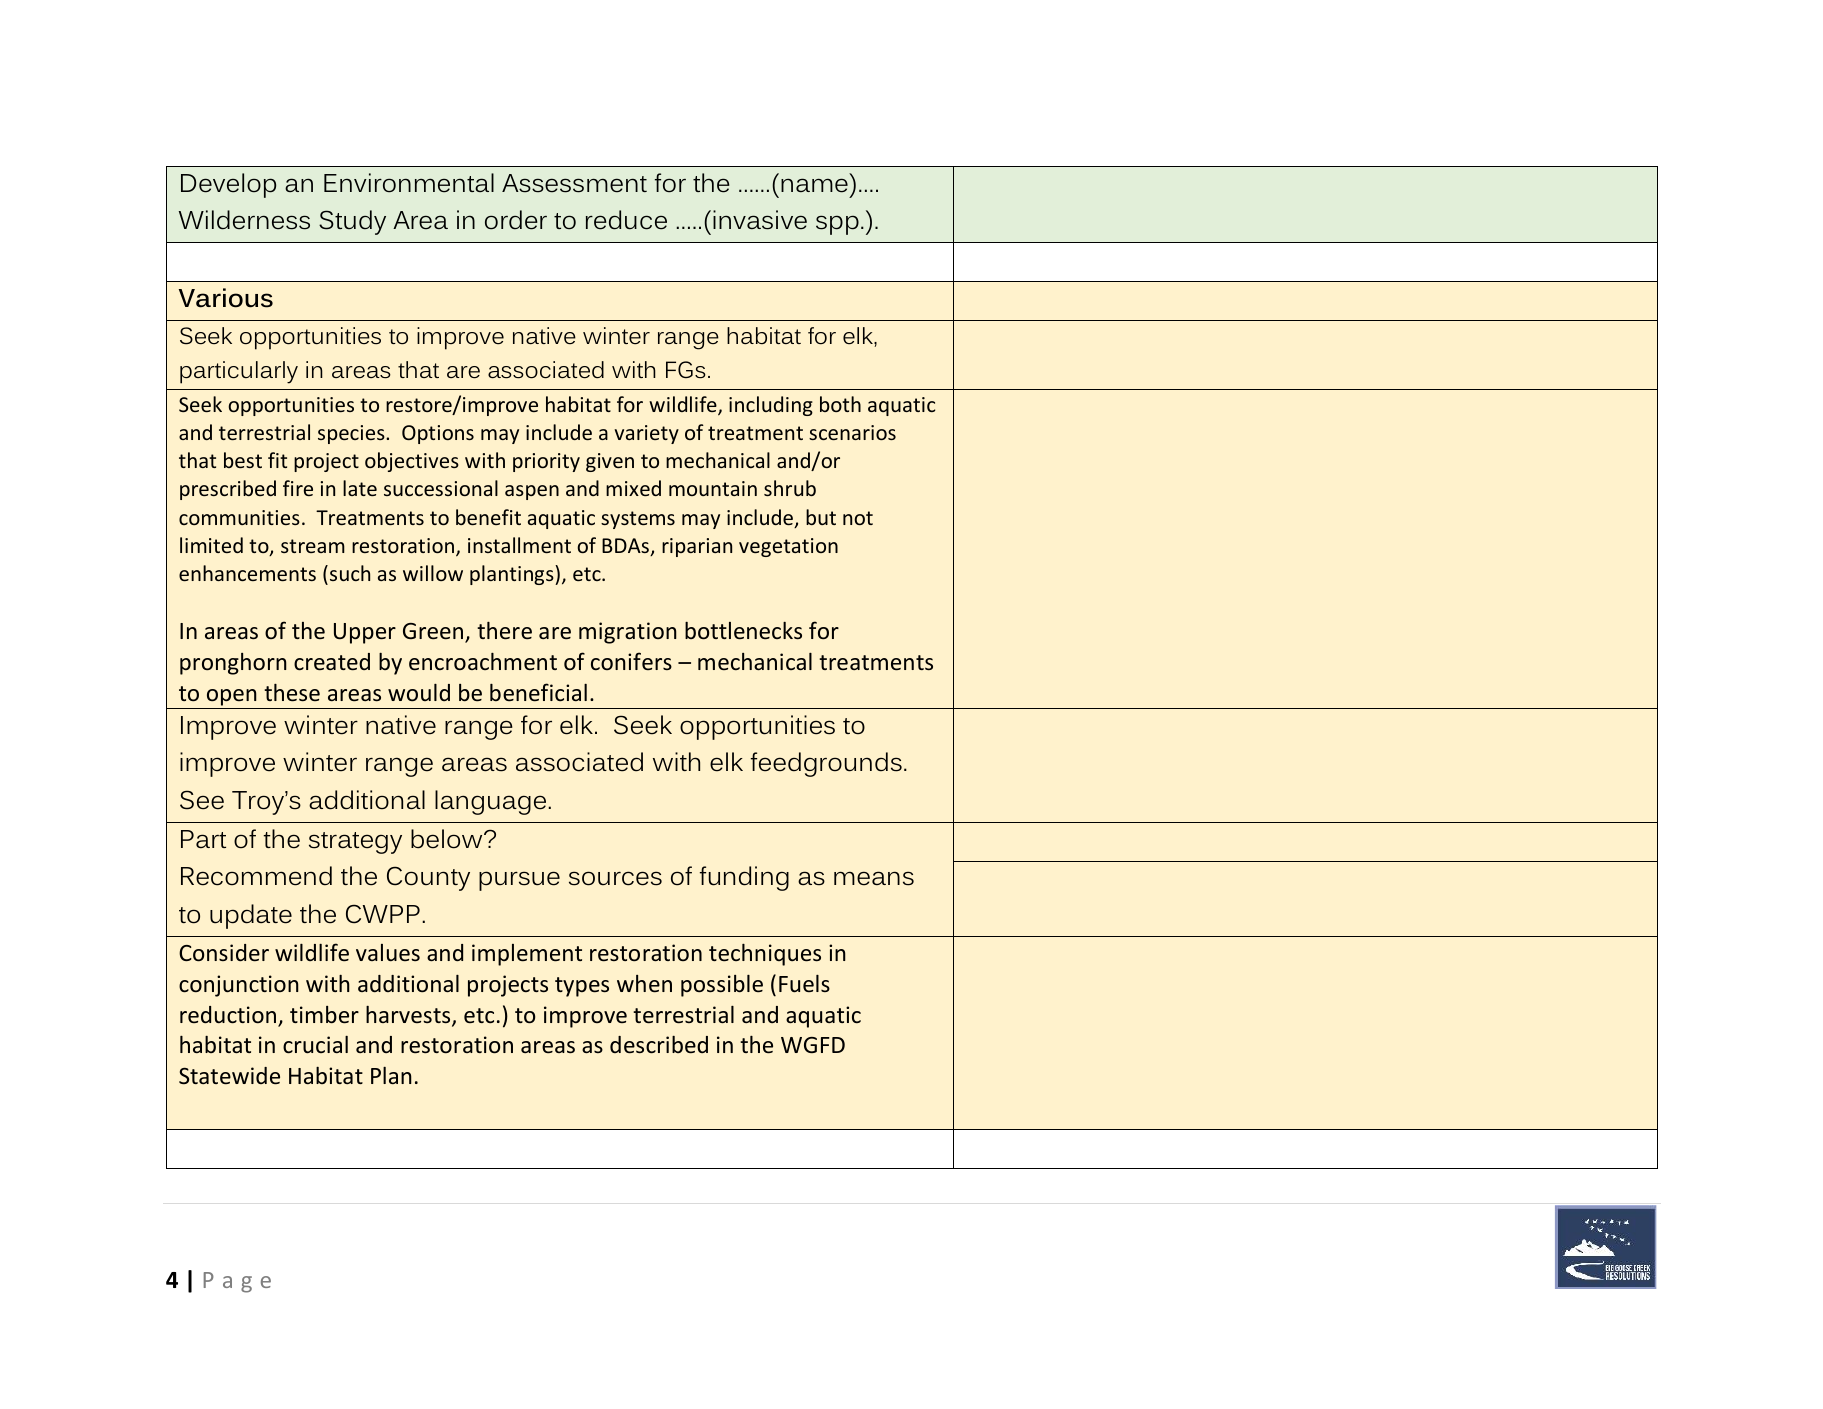 This image has width=1823, height=1409. Describe the element at coordinates (516, 220) in the image. I see `order` at that location.
